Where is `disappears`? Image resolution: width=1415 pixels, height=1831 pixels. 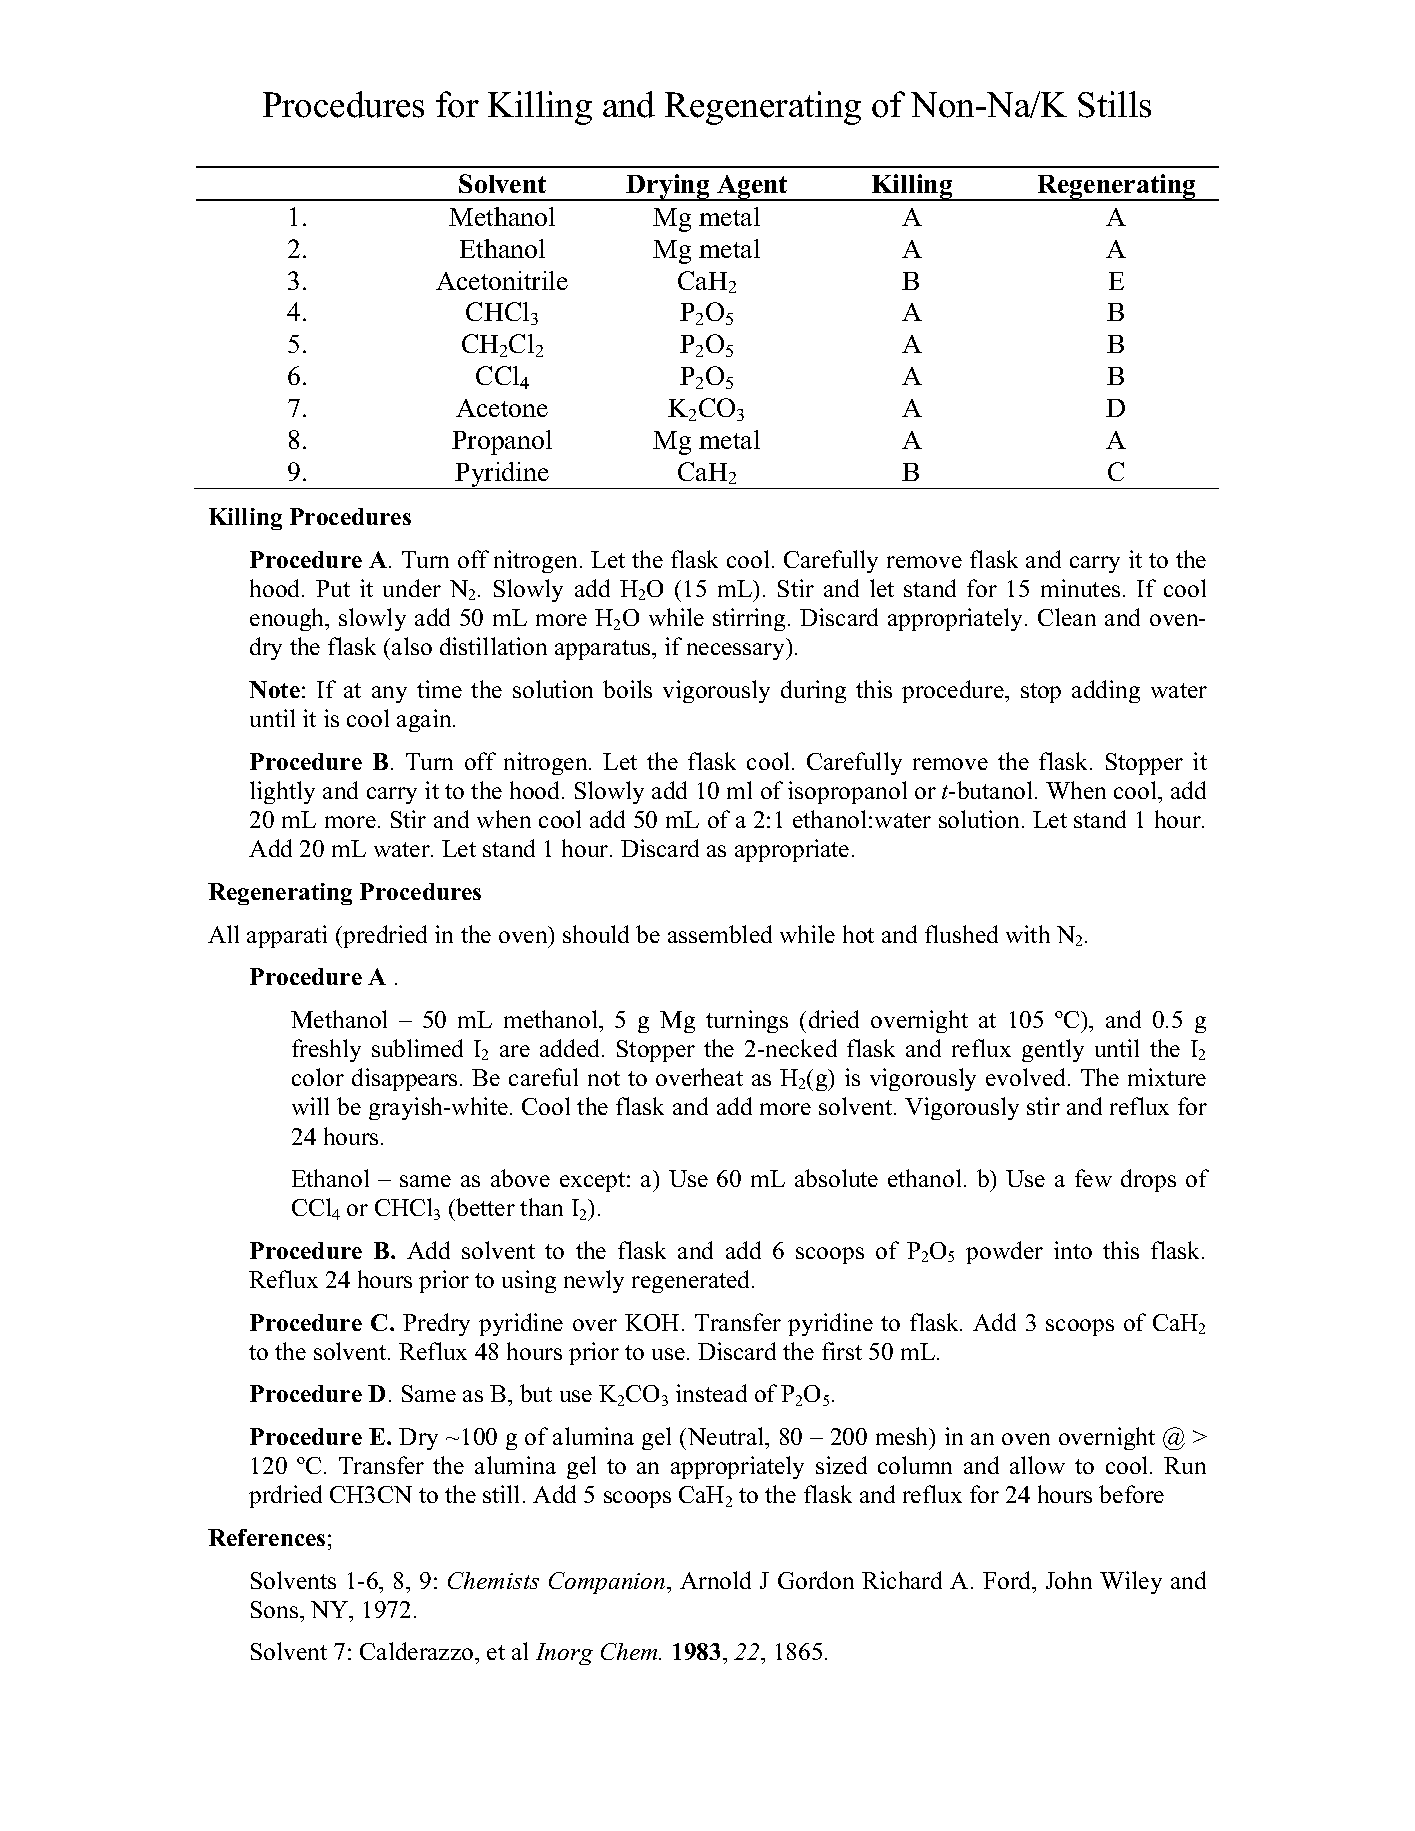 disappears is located at coordinates (404, 1079).
